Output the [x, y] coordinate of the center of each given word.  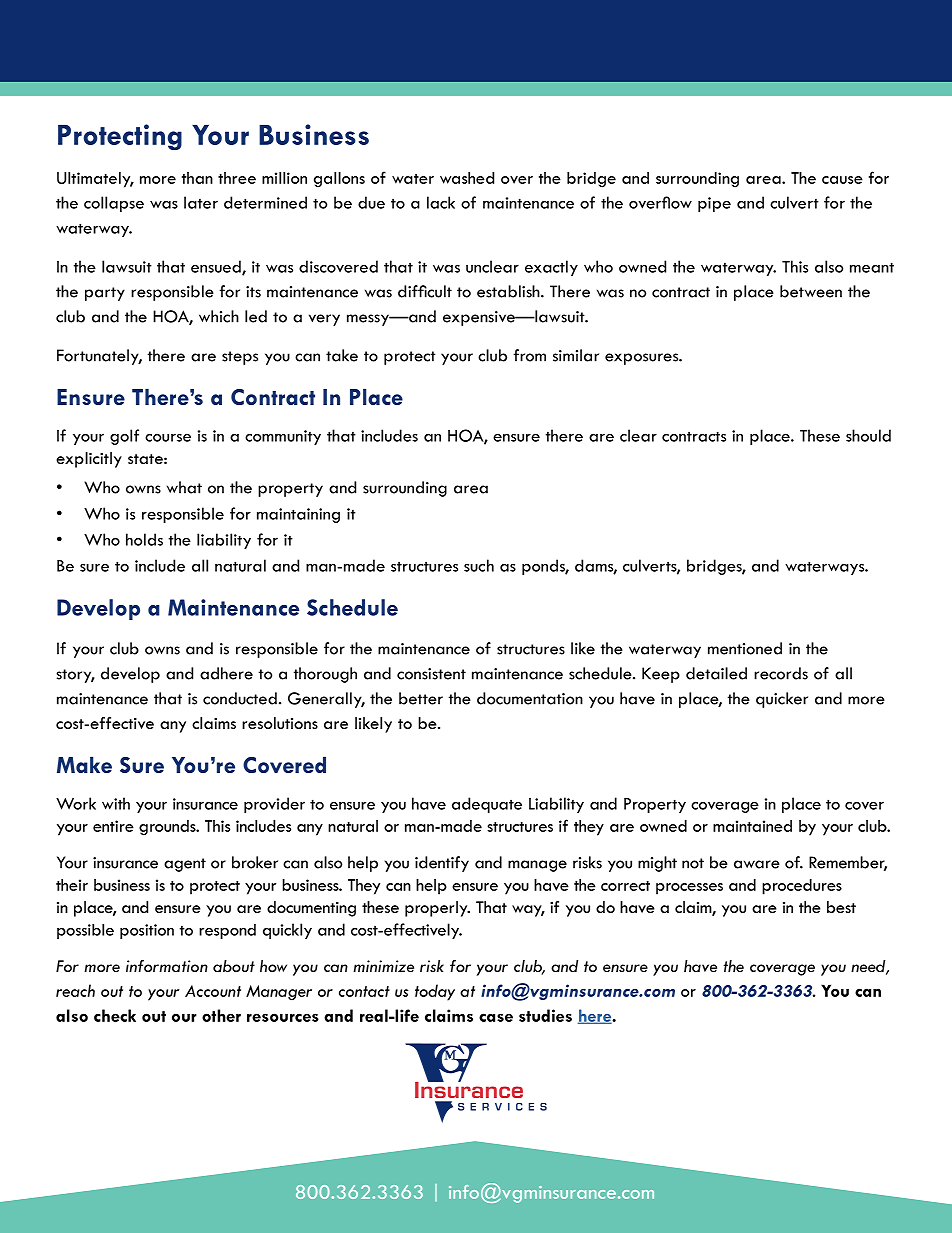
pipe [714, 204]
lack [441, 202]
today [435, 992]
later [201, 202]
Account [213, 991]
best [841, 907]
